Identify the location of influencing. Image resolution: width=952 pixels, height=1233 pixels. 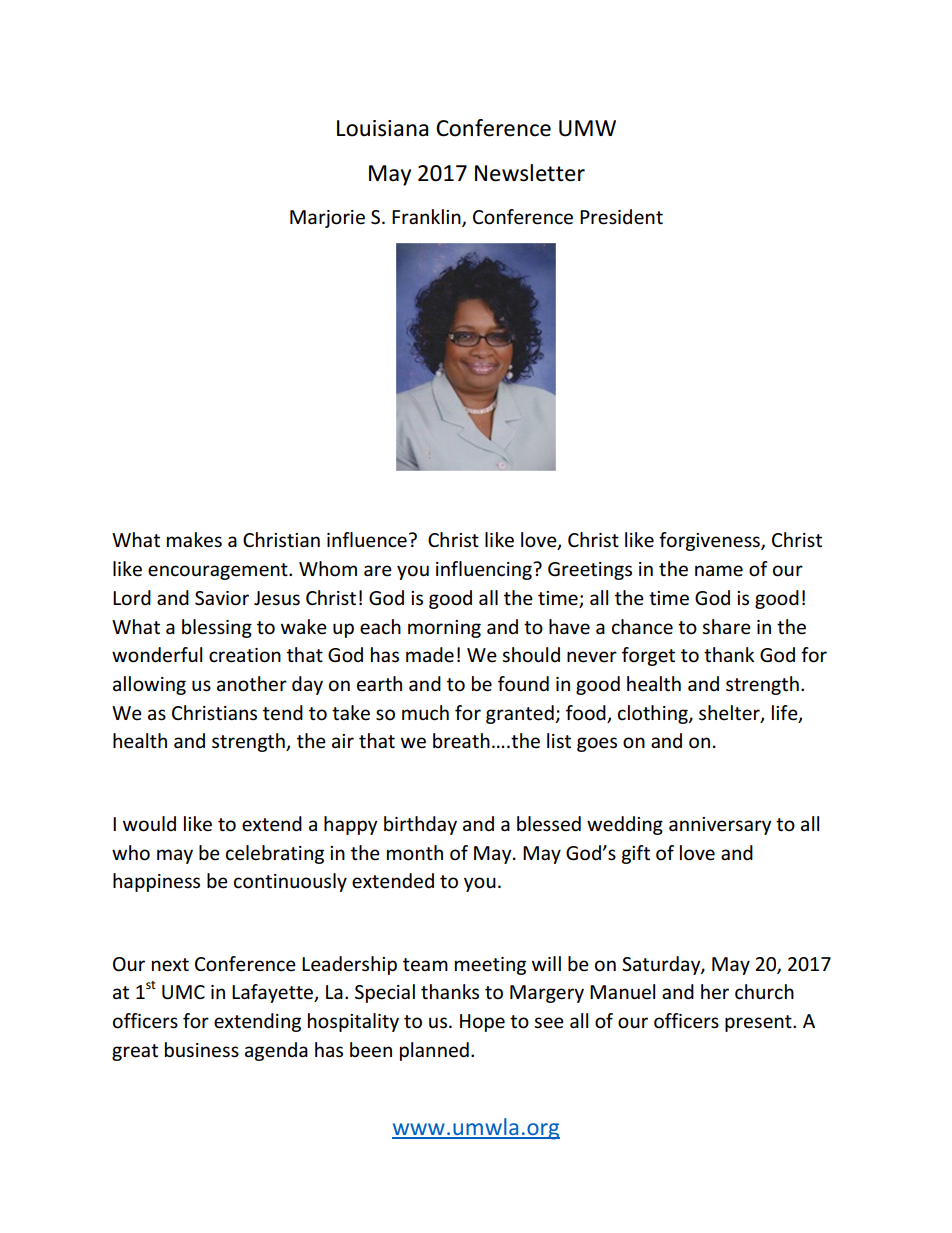
(485, 570).
